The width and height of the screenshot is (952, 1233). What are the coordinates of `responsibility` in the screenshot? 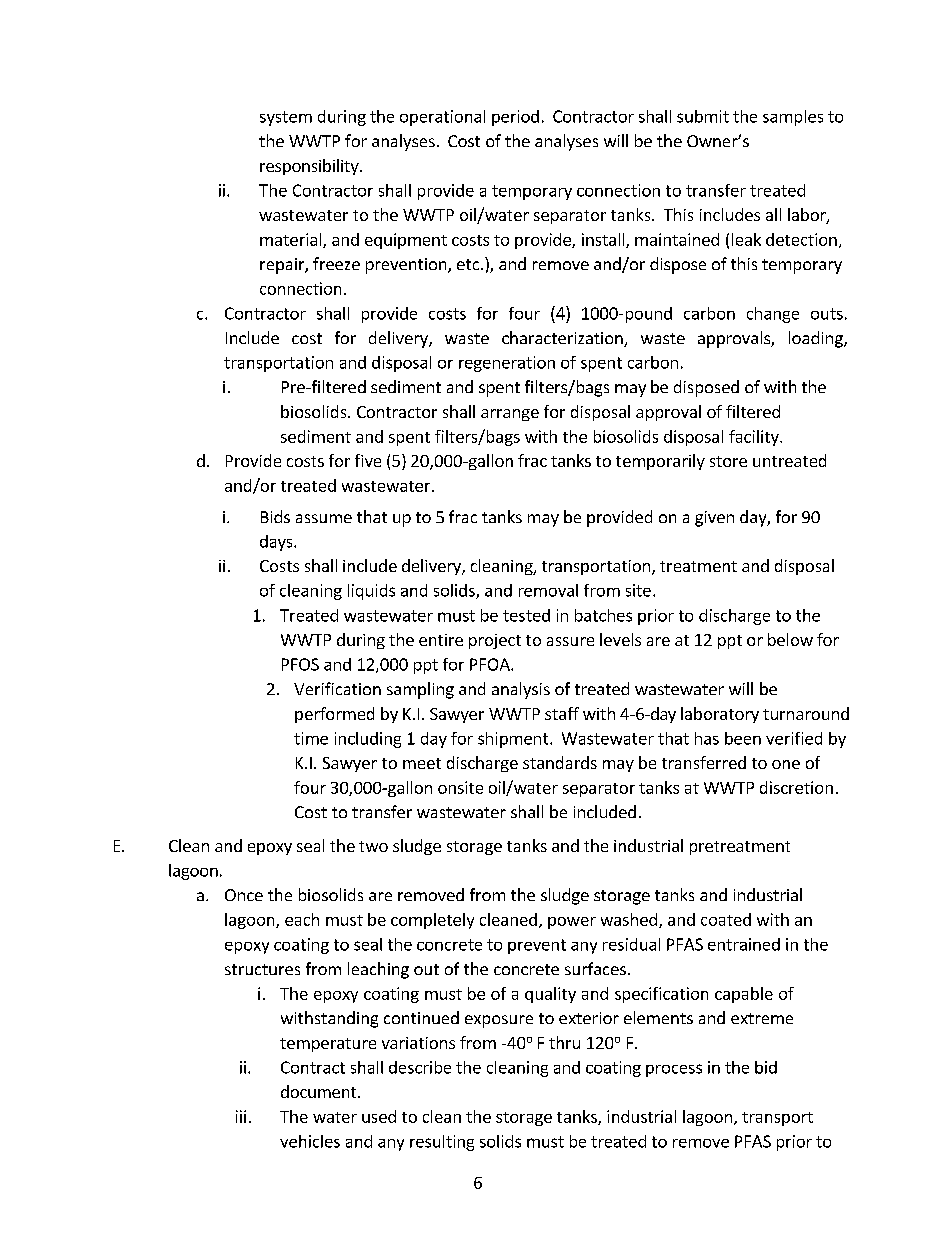 It's located at (310, 167).
